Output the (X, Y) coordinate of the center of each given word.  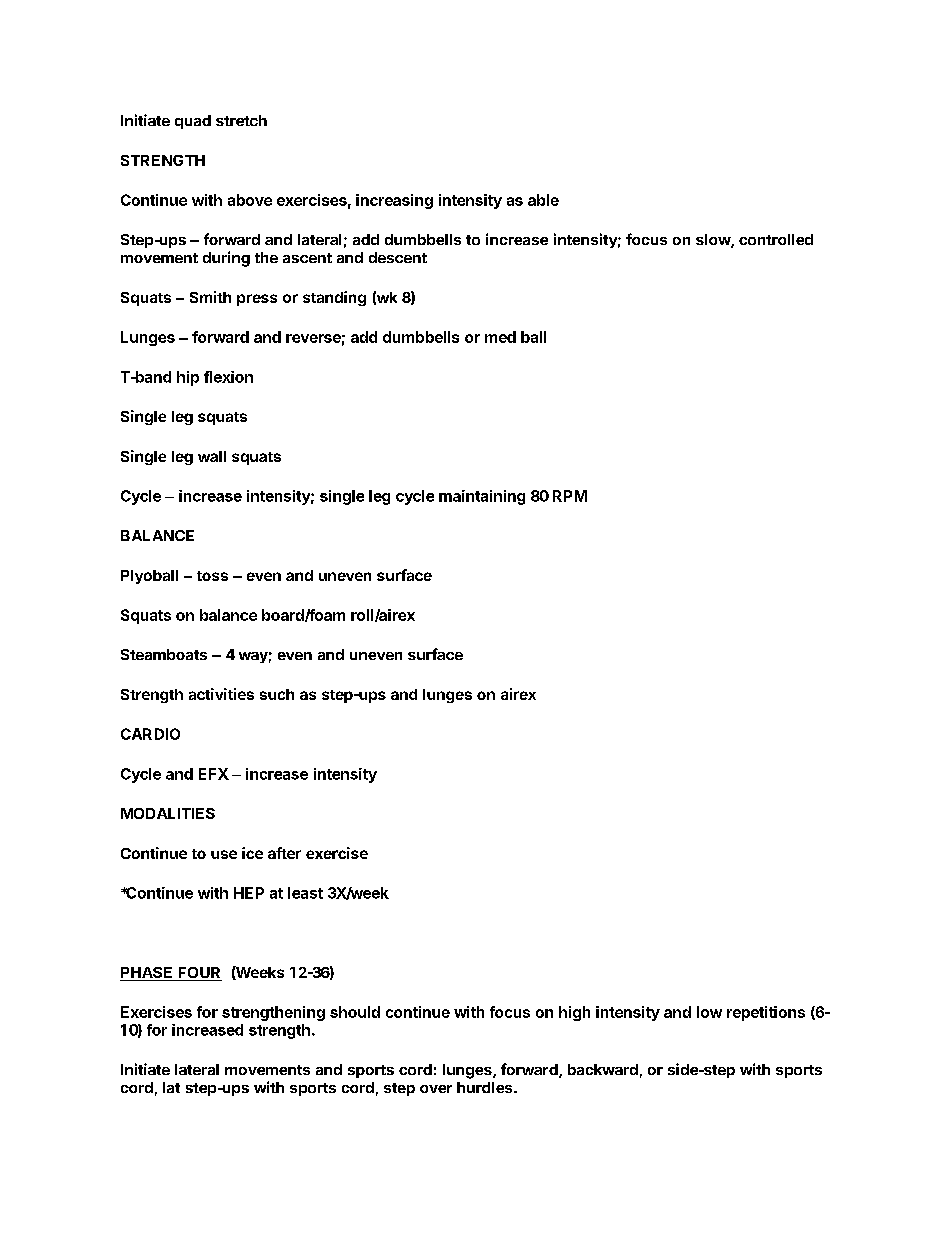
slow (714, 241)
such (277, 694)
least (305, 893)
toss (212, 576)
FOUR (199, 974)
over (436, 1089)
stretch (241, 120)
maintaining (482, 497)
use (224, 854)
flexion (228, 377)
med (500, 337)
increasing (394, 201)
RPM (570, 496)
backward (603, 1069)
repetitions (766, 1013)
